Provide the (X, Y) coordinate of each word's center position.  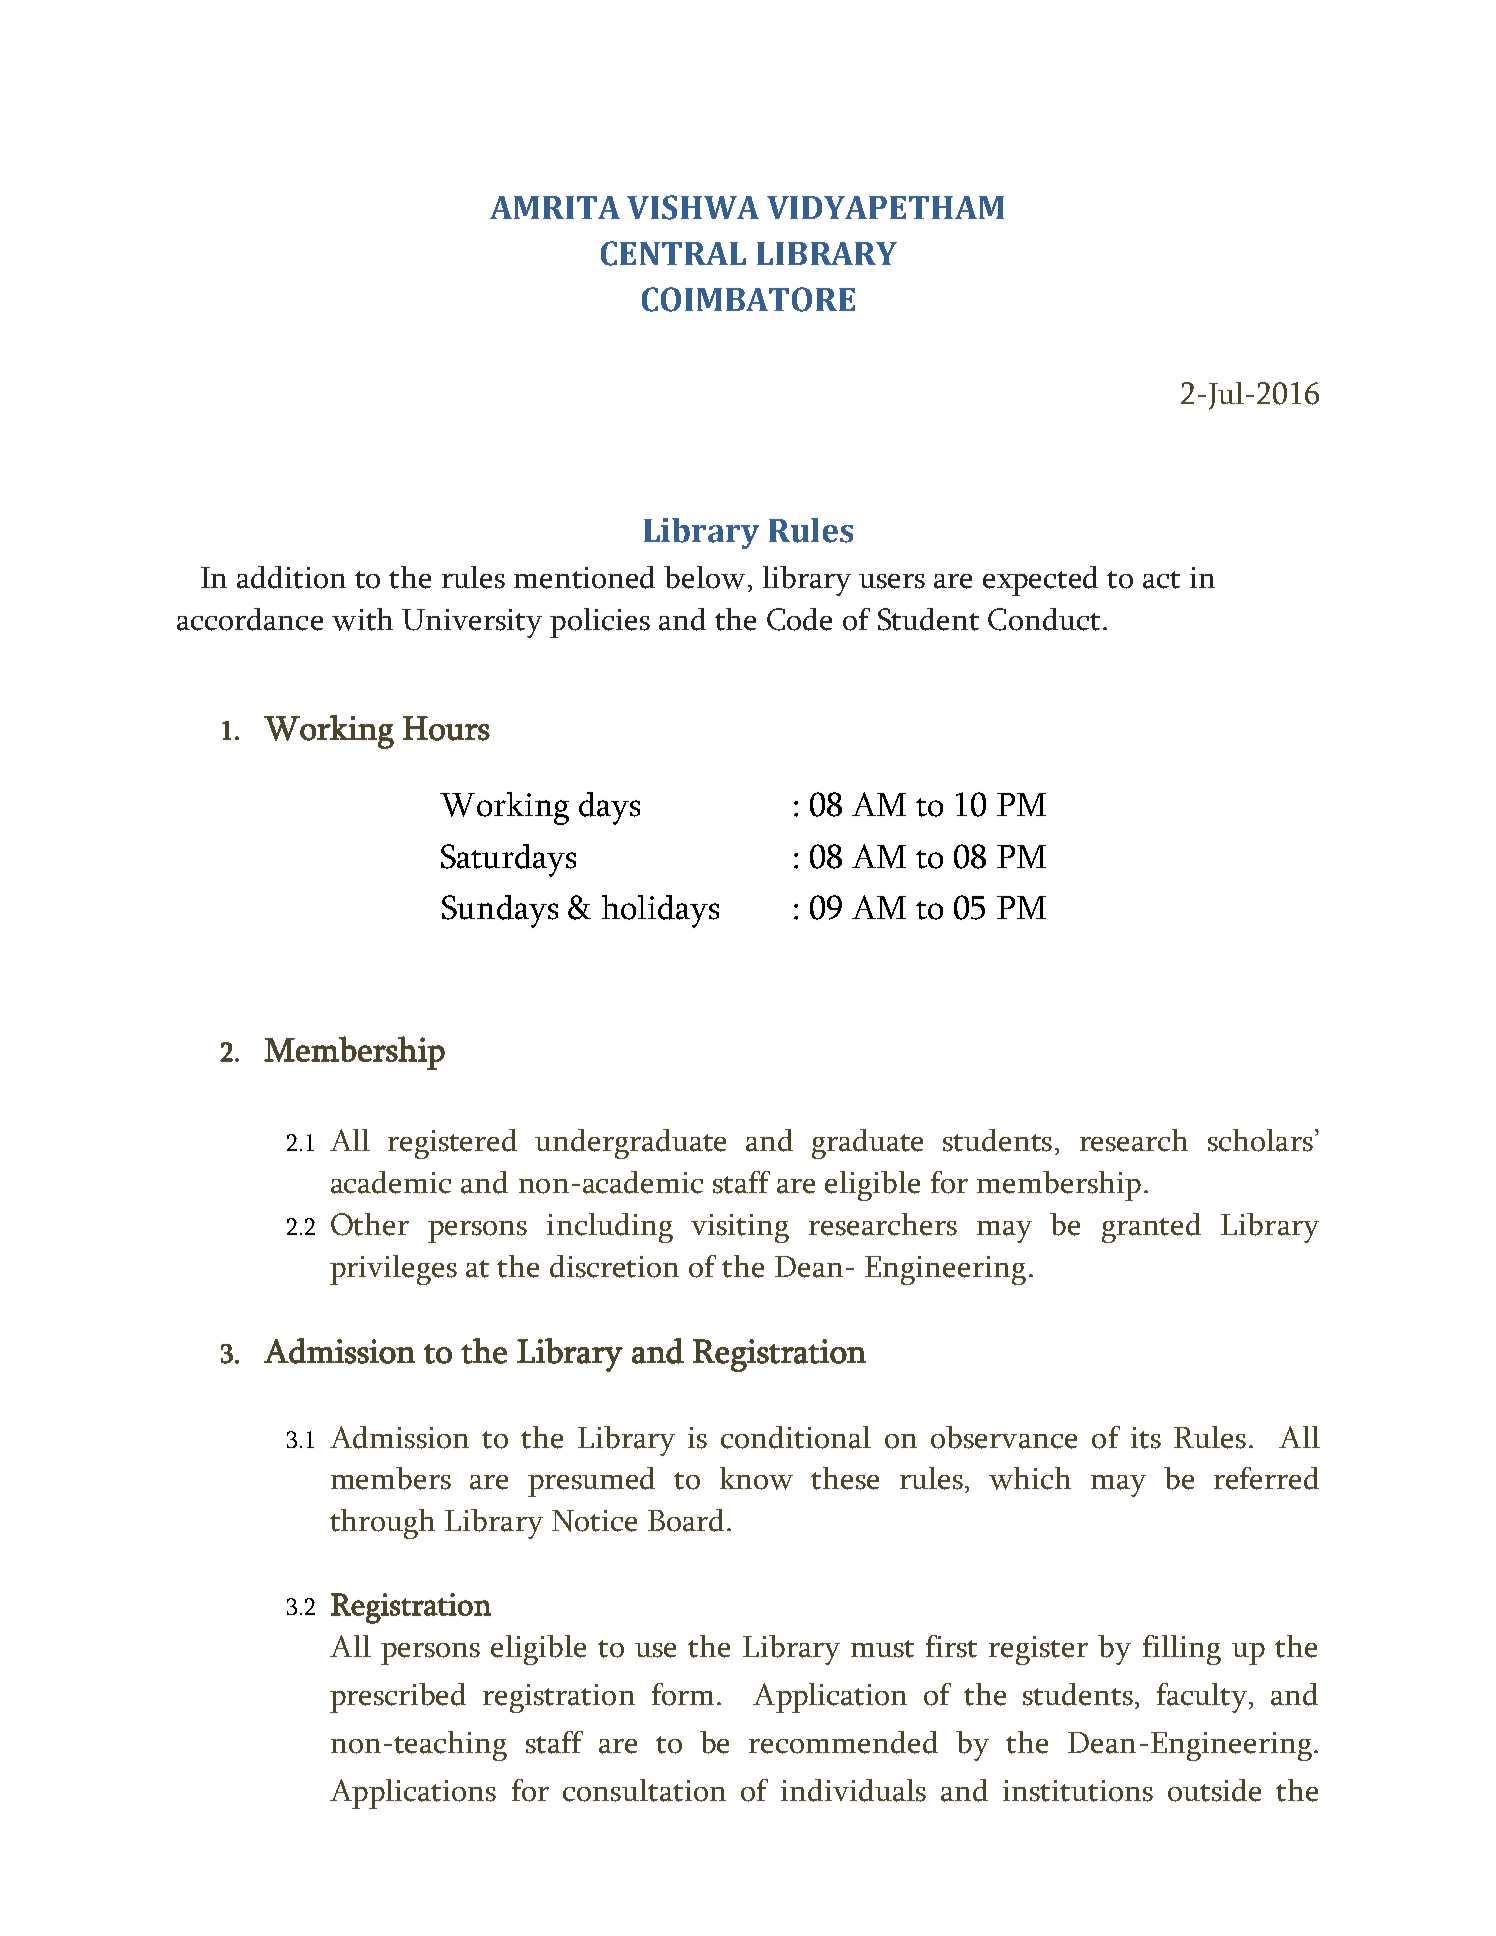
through (382, 1524)
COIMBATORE (748, 299)
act (1161, 580)
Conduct (1044, 619)
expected (1040, 581)
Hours (446, 728)
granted (1151, 1228)
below (704, 577)
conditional (796, 1437)
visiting (740, 1228)
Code (799, 619)
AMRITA (555, 207)
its (1146, 1438)
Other (370, 1224)
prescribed (398, 1698)
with (362, 619)
